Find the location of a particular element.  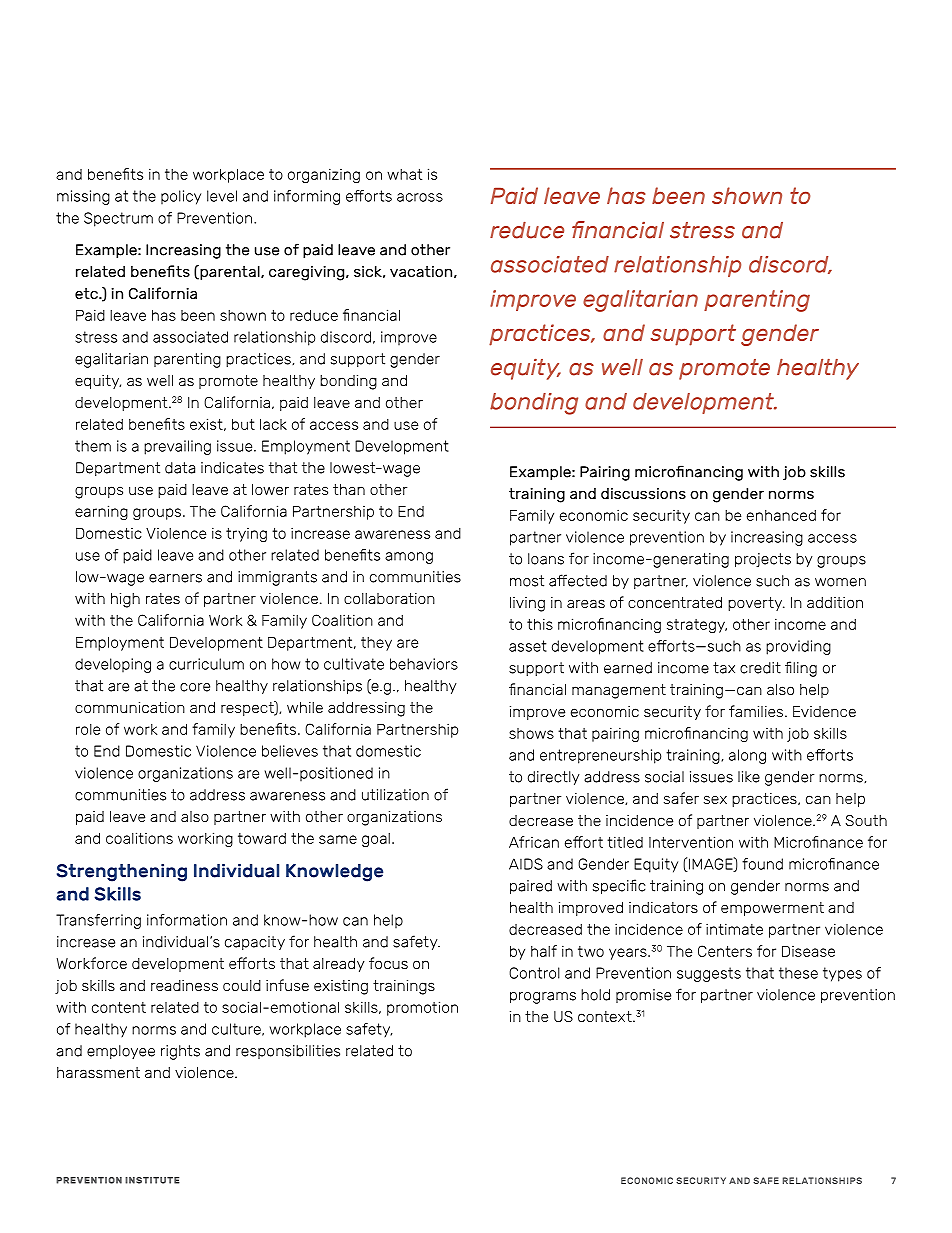

INSTITUTE is located at coordinates (152, 1180).
